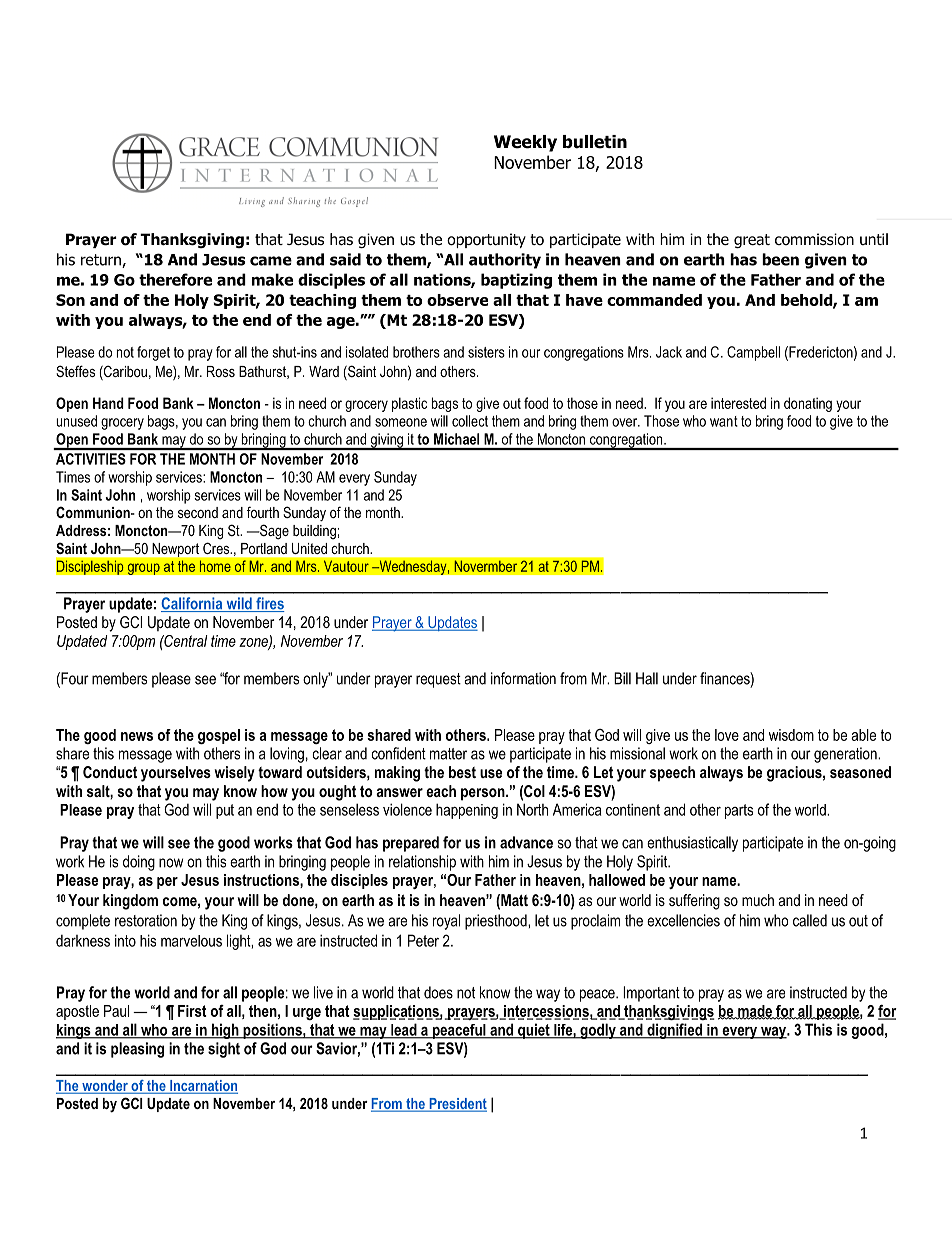 This screenshot has width=952, height=1233. I want to click on President, so click(457, 1105).
